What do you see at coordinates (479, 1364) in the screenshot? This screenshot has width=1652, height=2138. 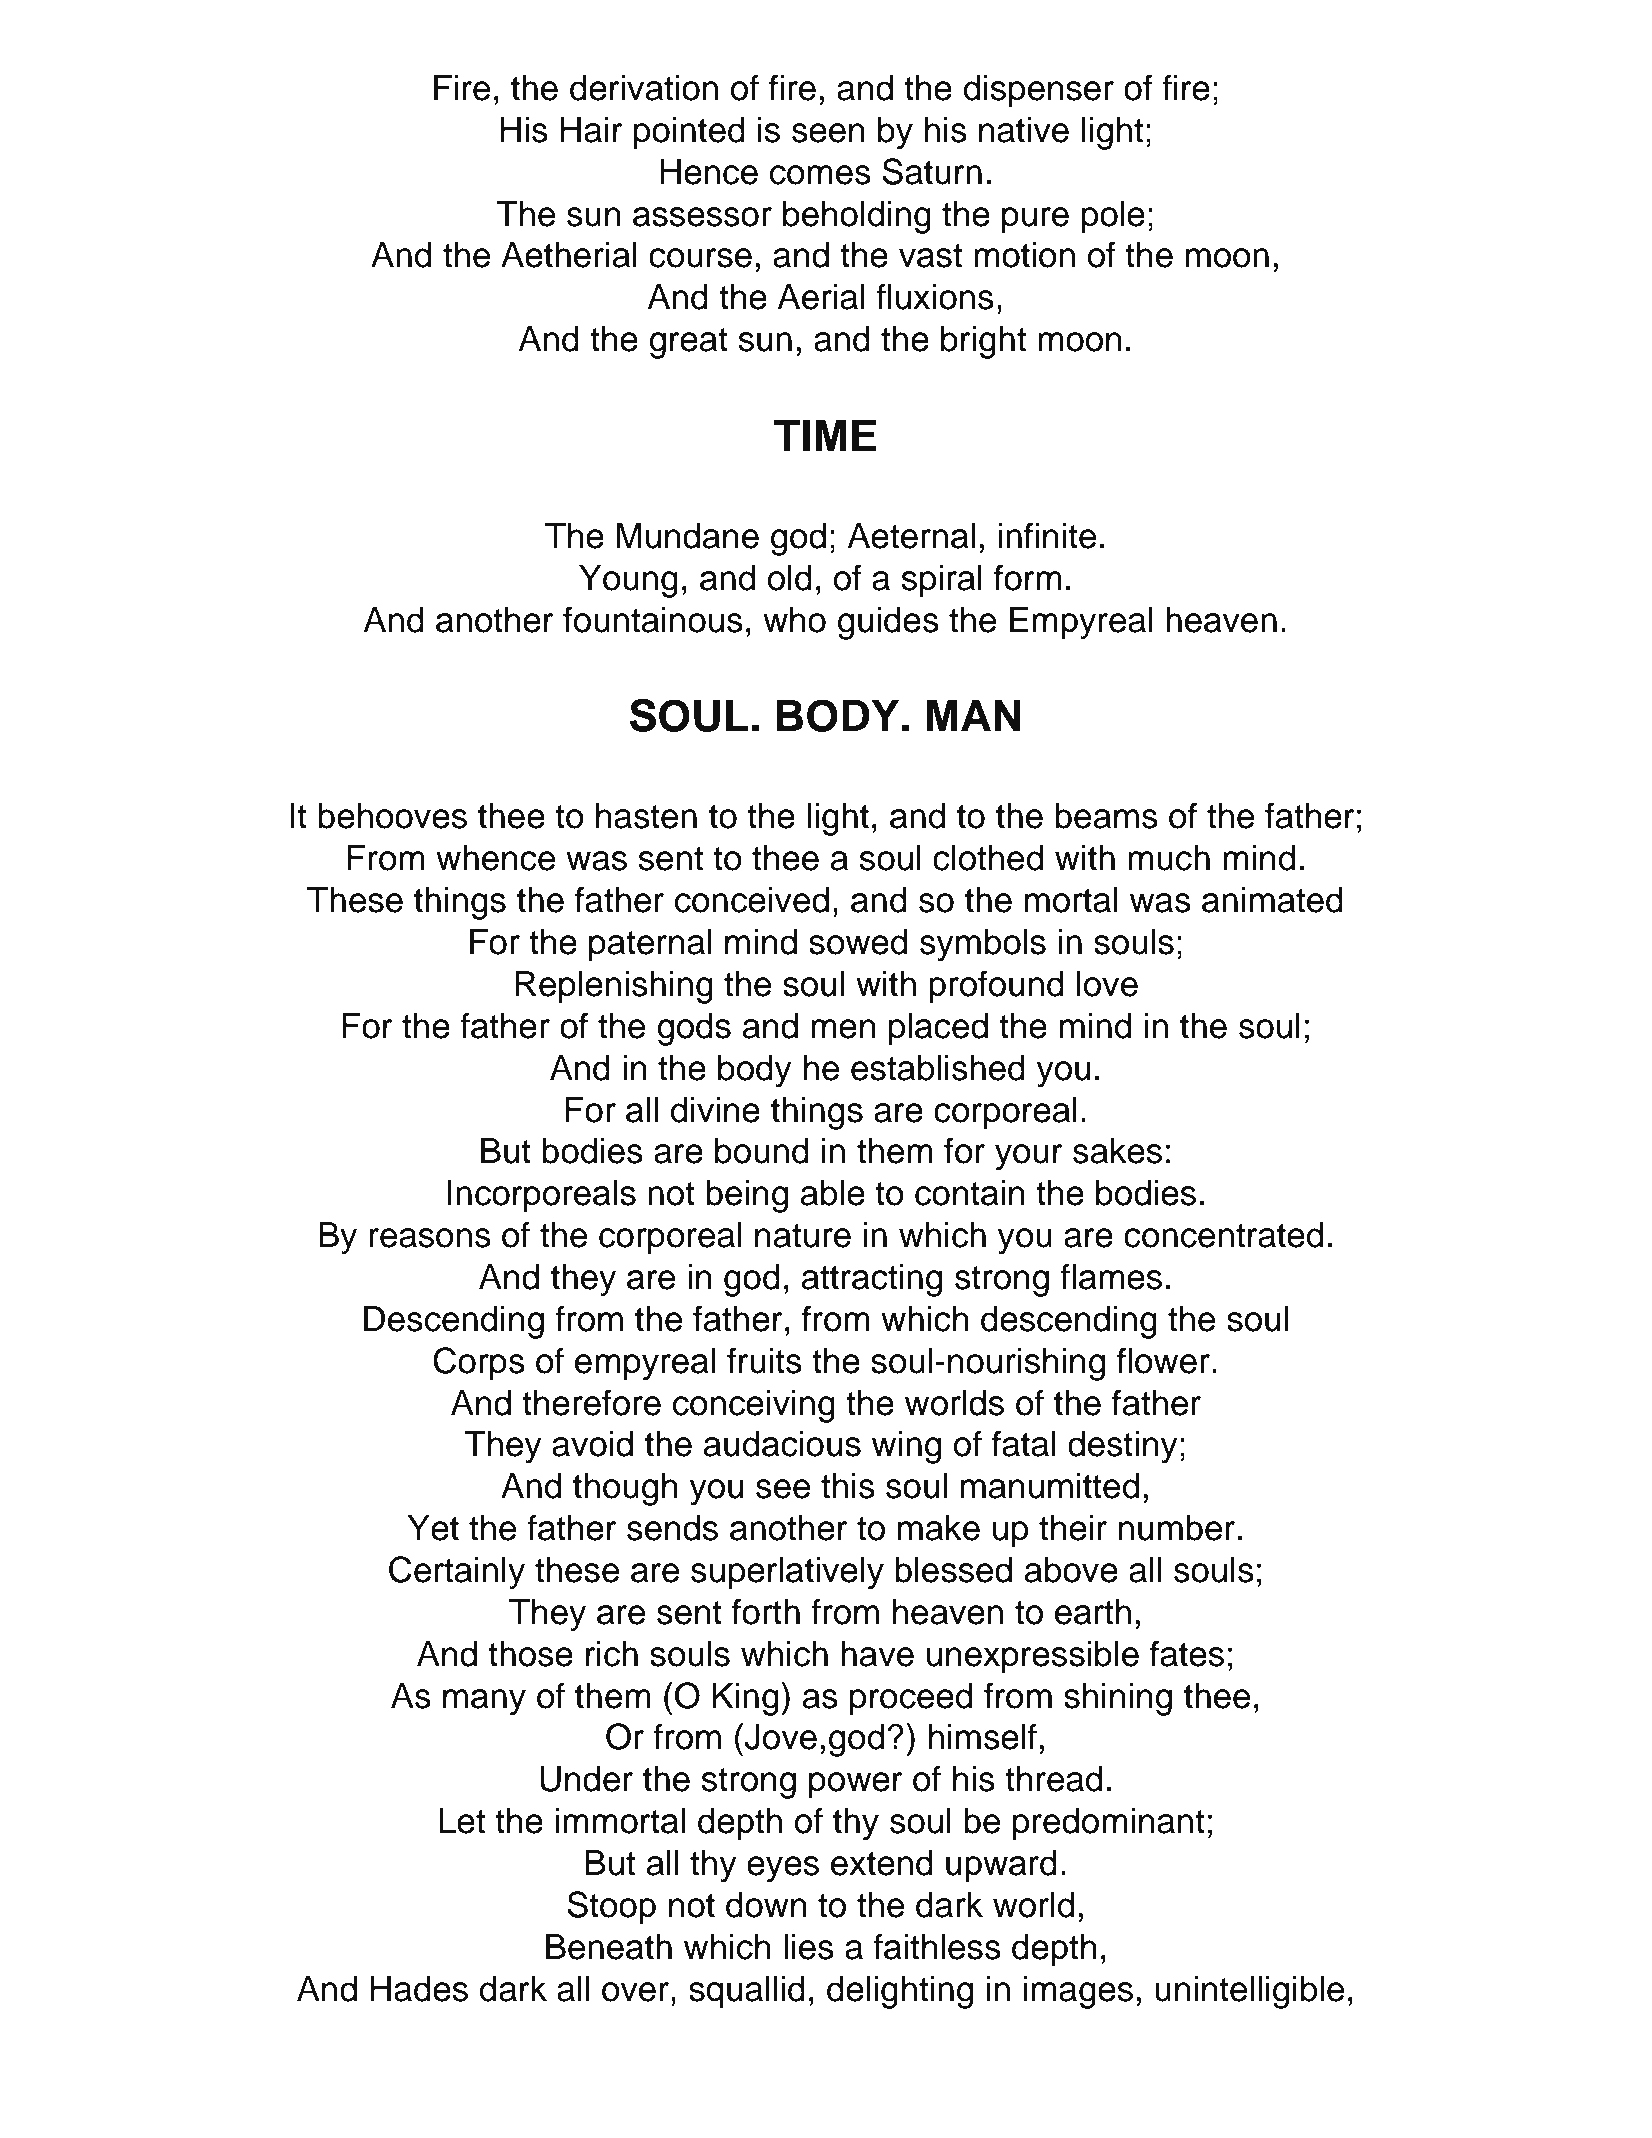 I see `Corps` at bounding box center [479, 1364].
